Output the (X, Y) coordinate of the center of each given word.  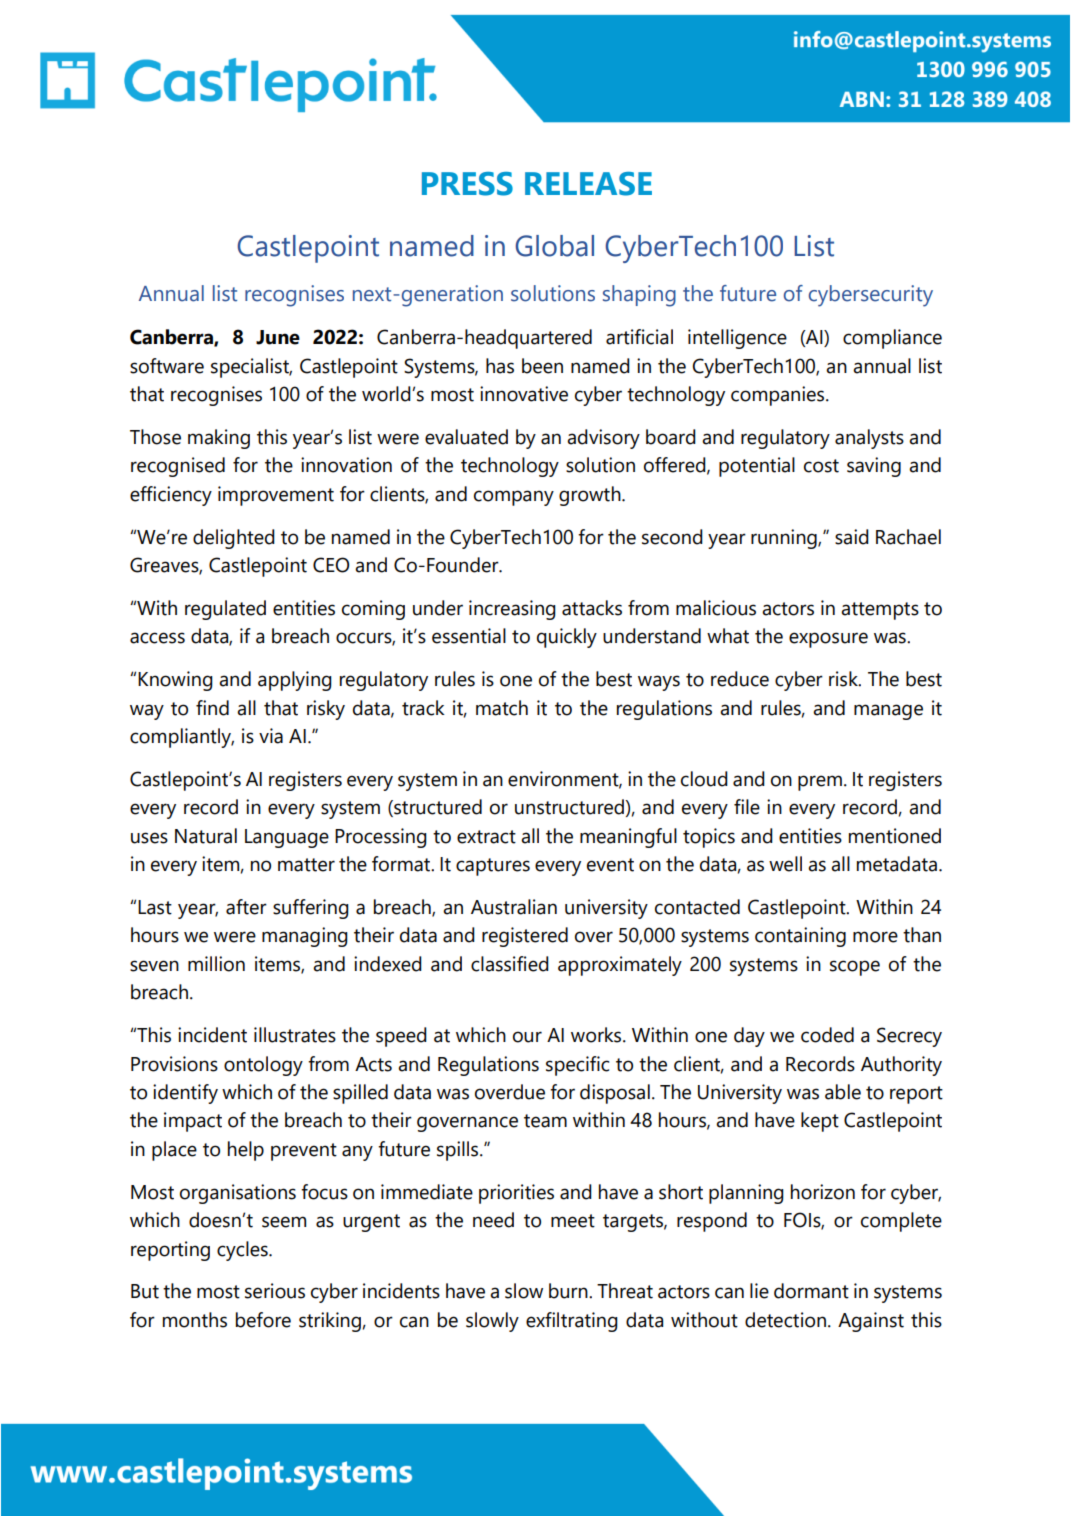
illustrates (295, 1035)
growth (591, 496)
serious (275, 1291)
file (747, 807)
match (502, 708)
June (278, 337)
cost (821, 466)
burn (569, 1291)
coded (827, 1035)
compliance (892, 339)
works (597, 1035)
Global (554, 246)
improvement (276, 496)
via (271, 736)
